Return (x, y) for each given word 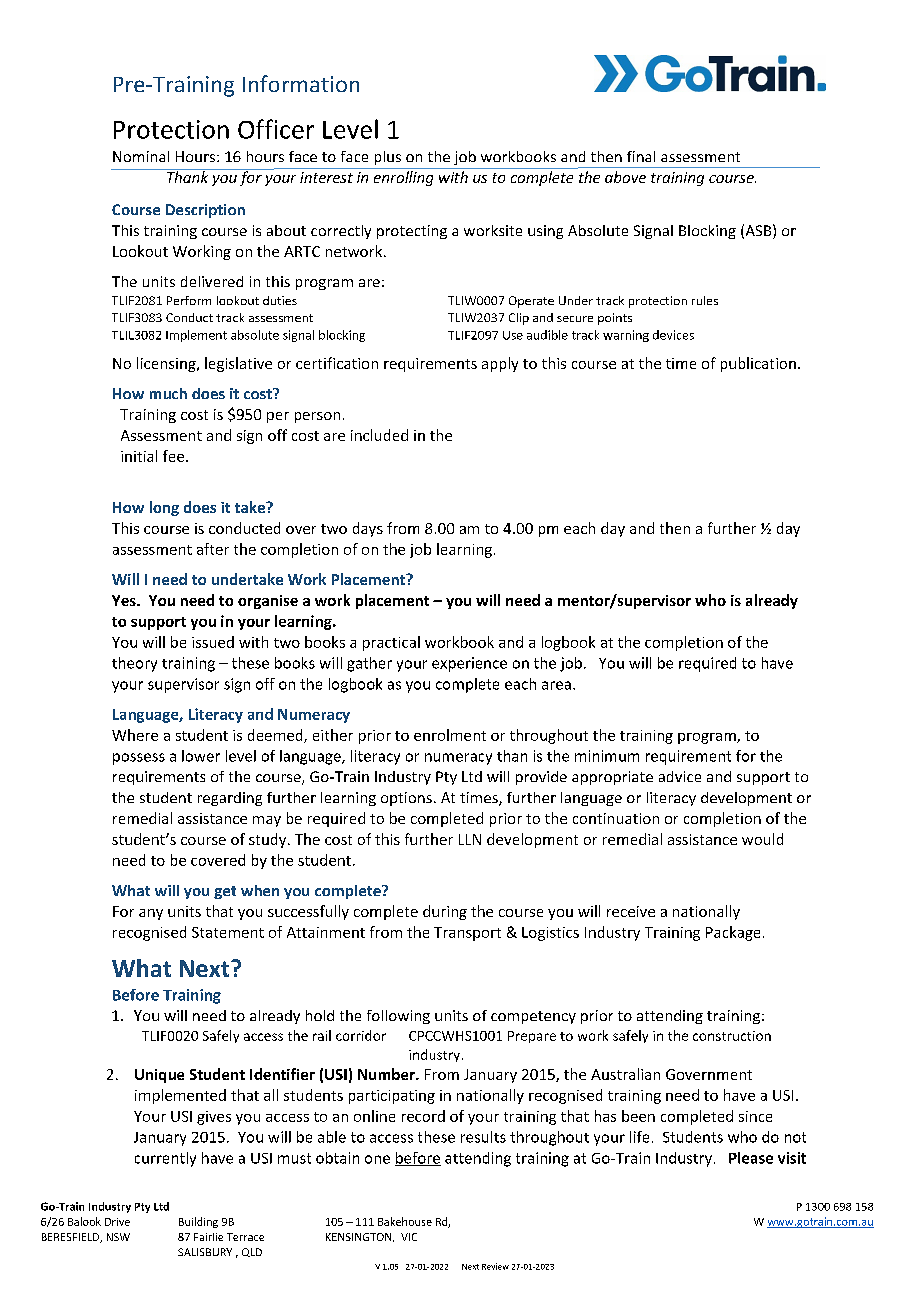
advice (680, 776)
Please (751, 1158)
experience (469, 664)
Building (198, 1222)
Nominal (141, 156)
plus (388, 158)
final (641, 156)
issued (213, 642)
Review (495, 1266)
